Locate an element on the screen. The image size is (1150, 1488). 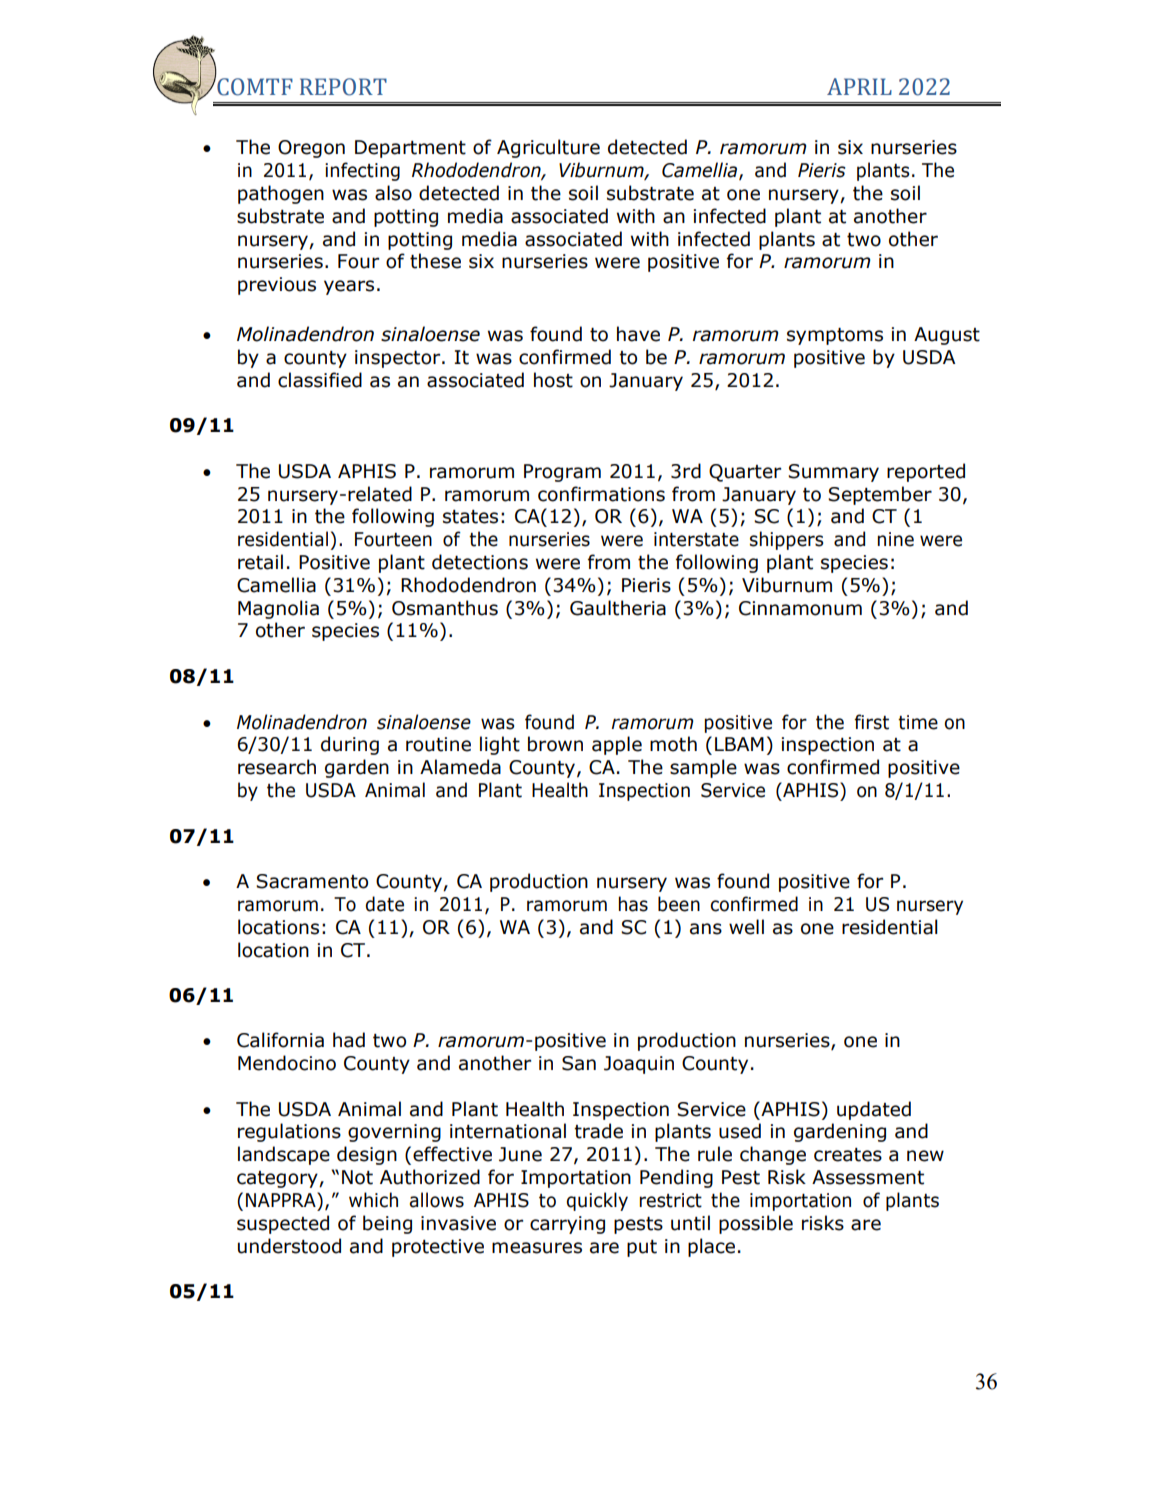
symptoms is located at coordinates (835, 336).
